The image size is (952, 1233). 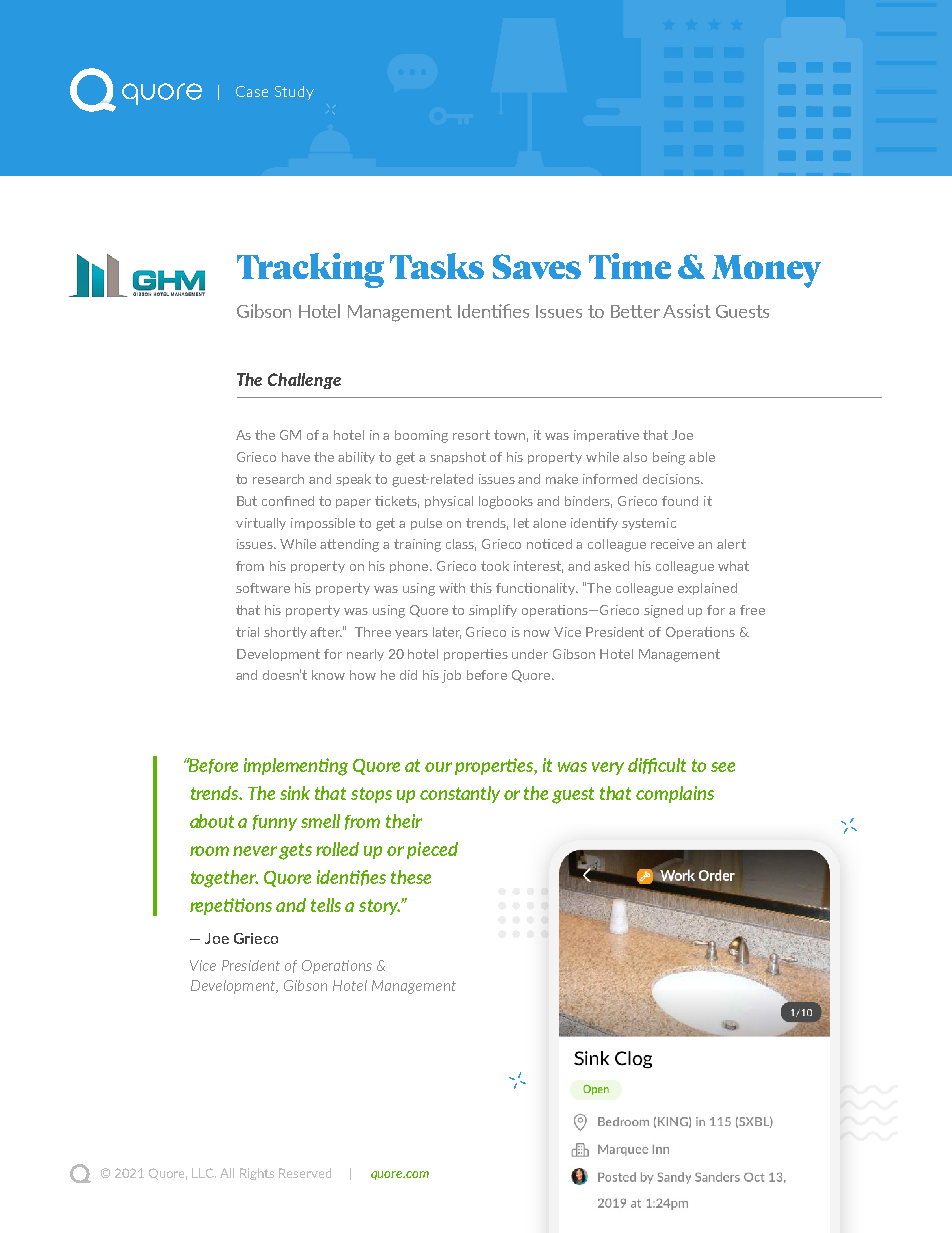 I want to click on Reserved, so click(x=305, y=1173).
